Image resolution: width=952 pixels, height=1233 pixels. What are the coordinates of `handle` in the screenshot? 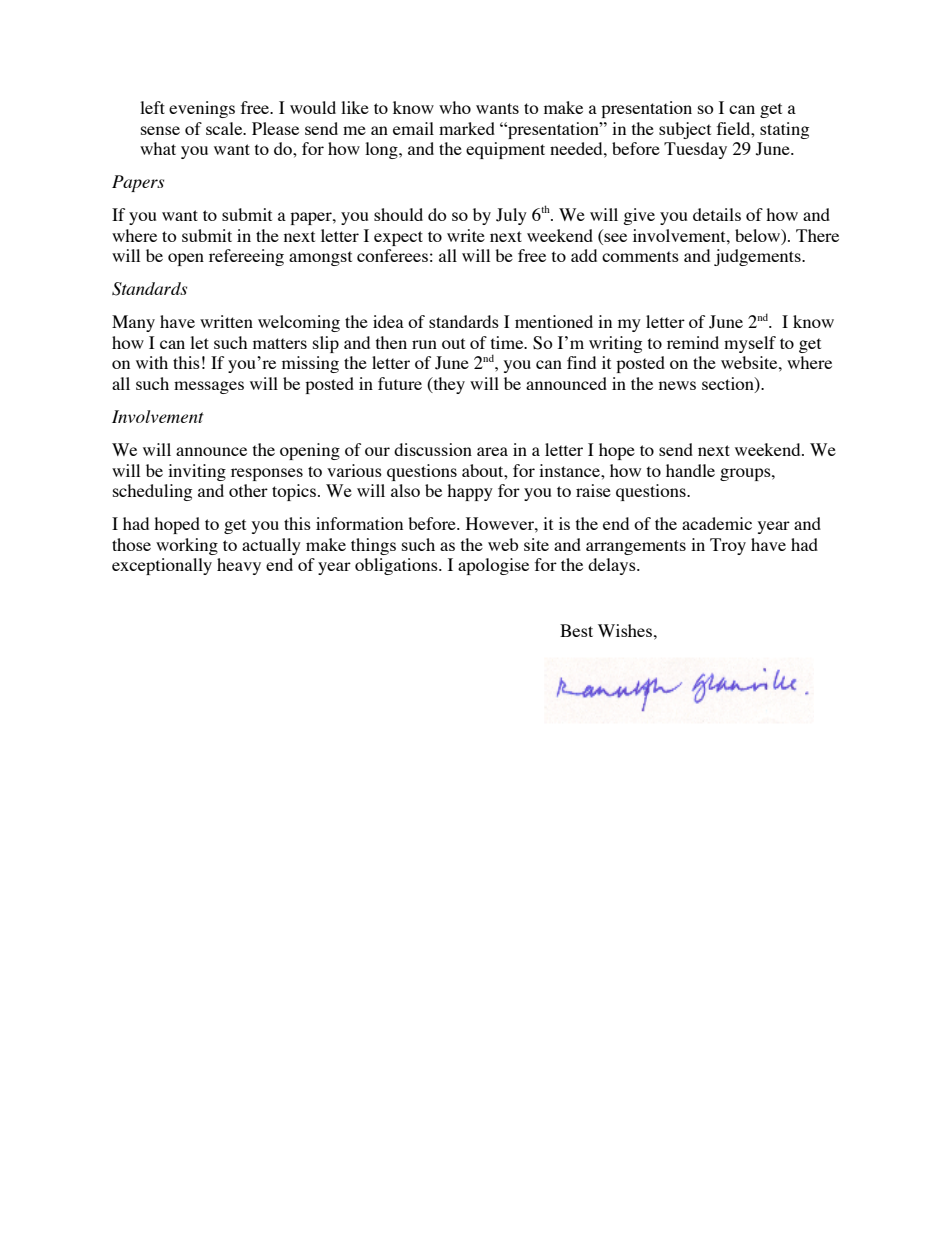 It's located at (690, 470).
